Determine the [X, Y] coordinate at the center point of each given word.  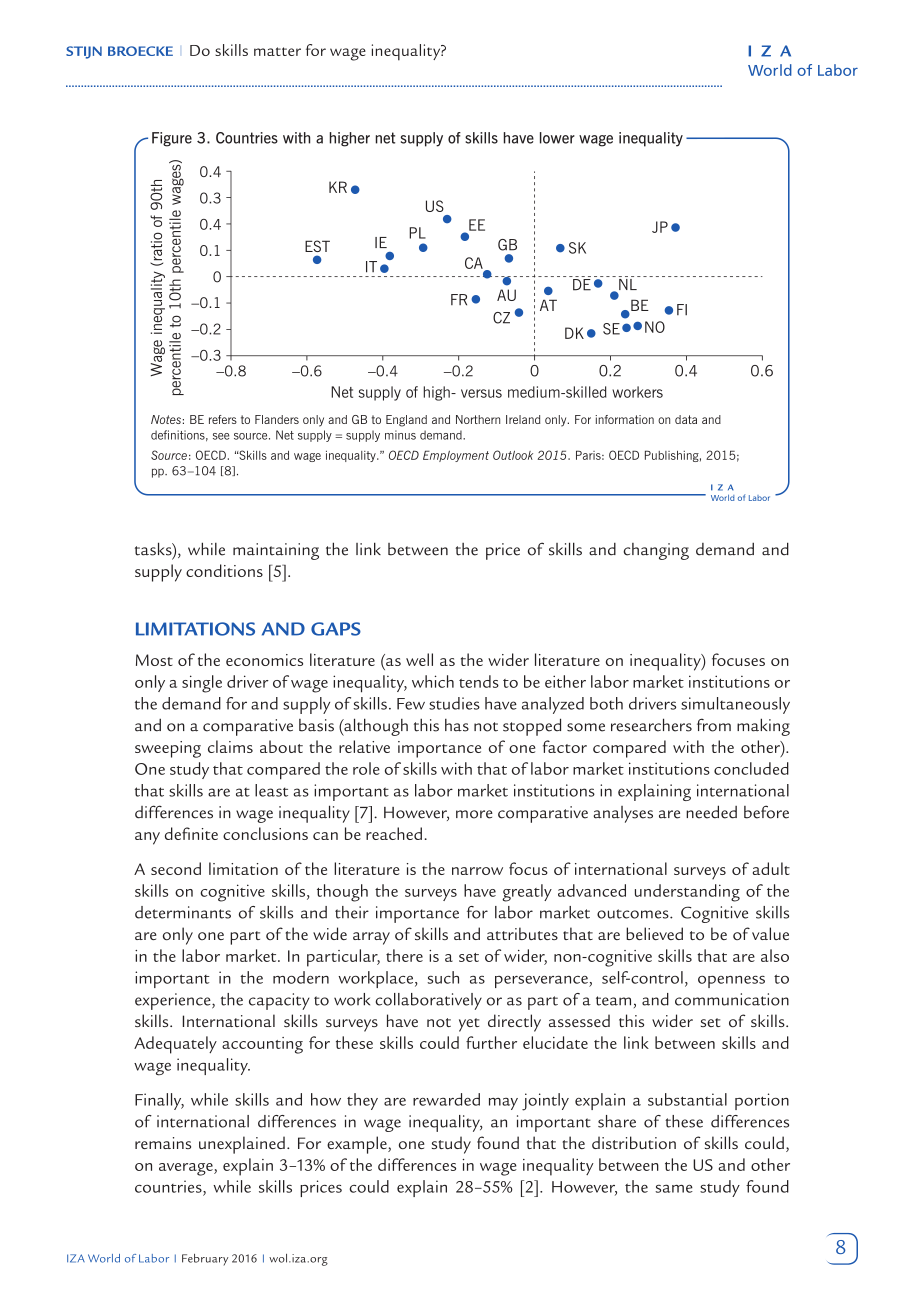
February [205, 1260]
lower [557, 138]
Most [154, 660]
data [686, 419]
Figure [172, 139]
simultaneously [735, 705]
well [419, 659]
